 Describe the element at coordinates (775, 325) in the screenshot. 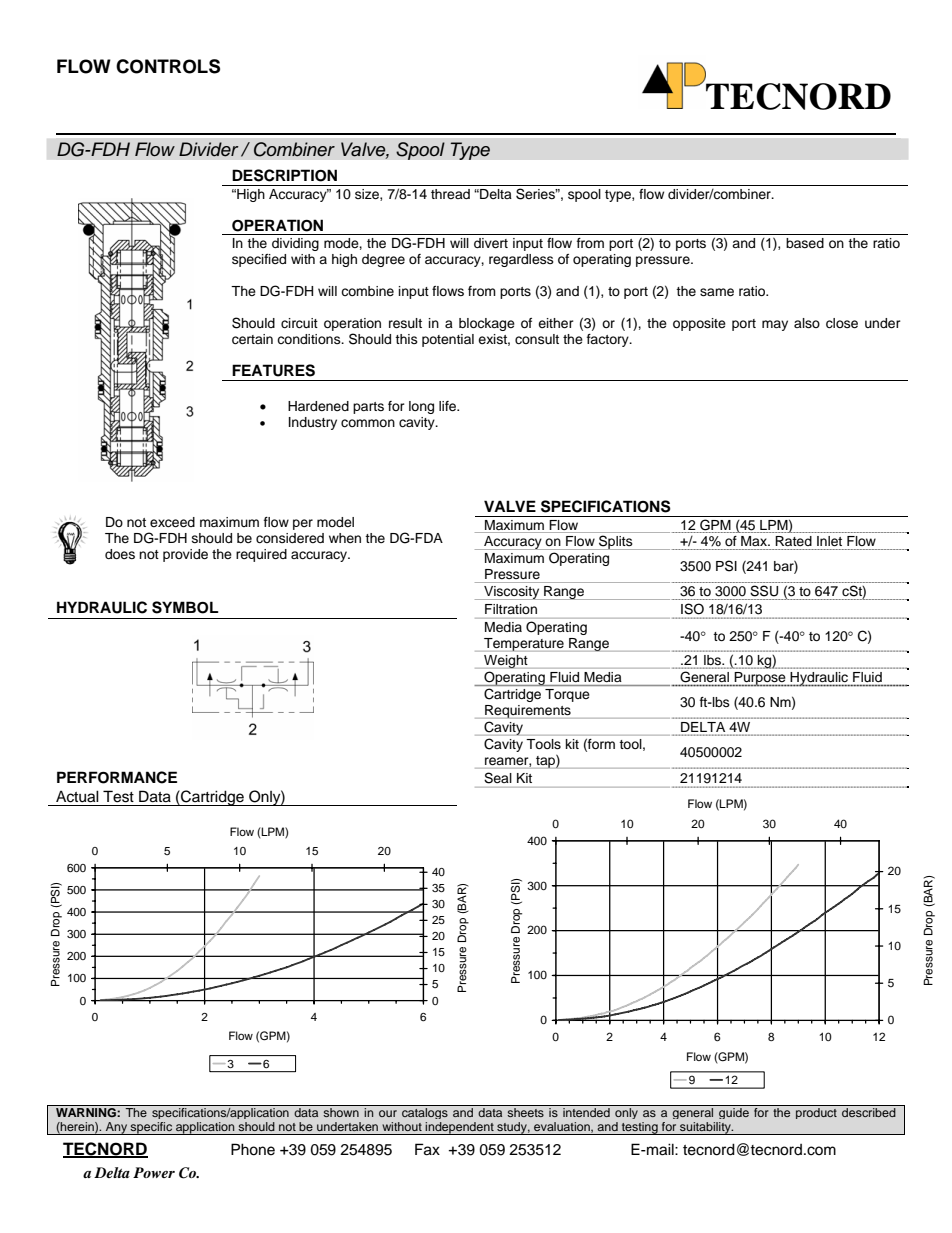

I see `may` at that location.
